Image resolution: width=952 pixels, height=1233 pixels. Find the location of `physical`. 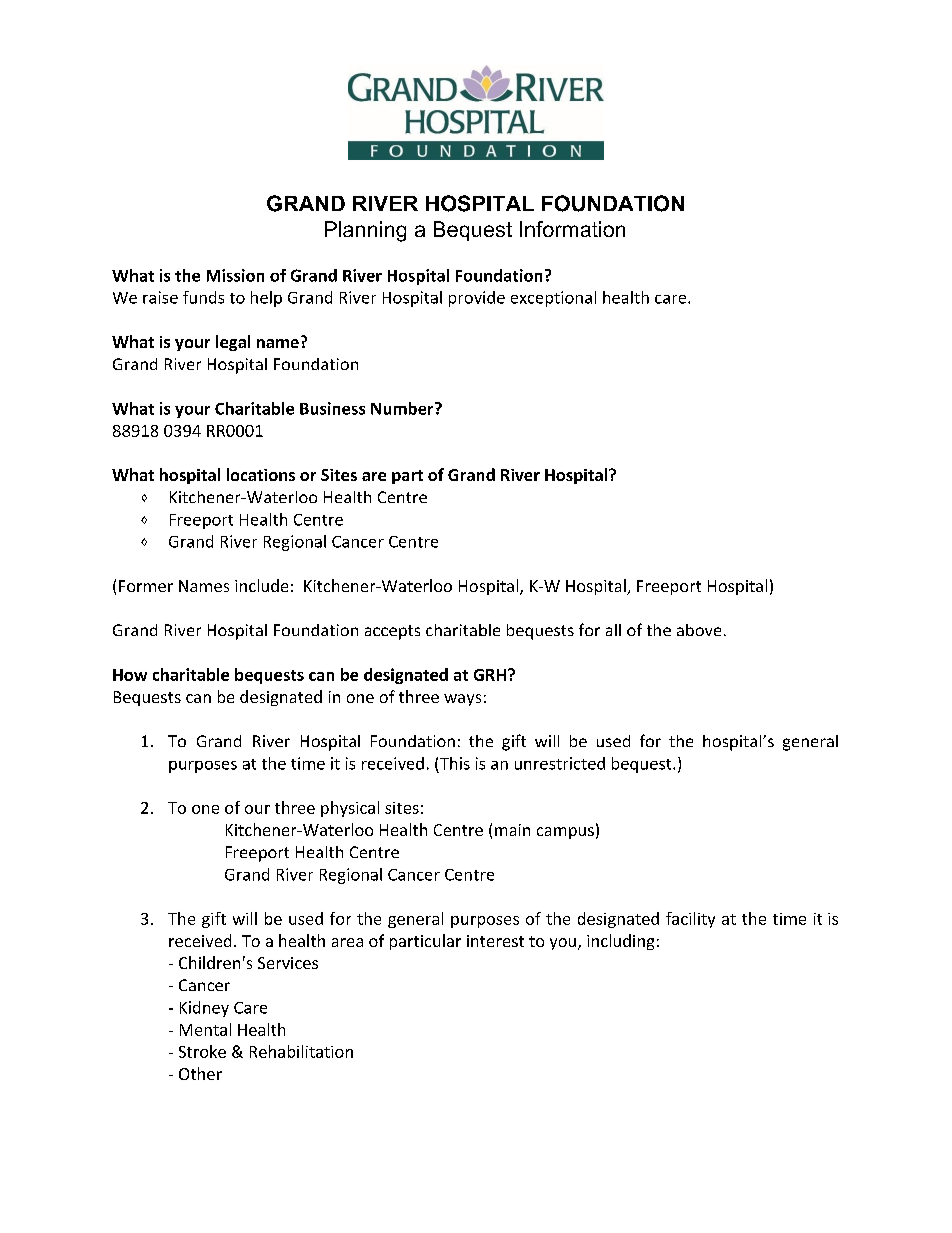

physical is located at coordinates (350, 809).
